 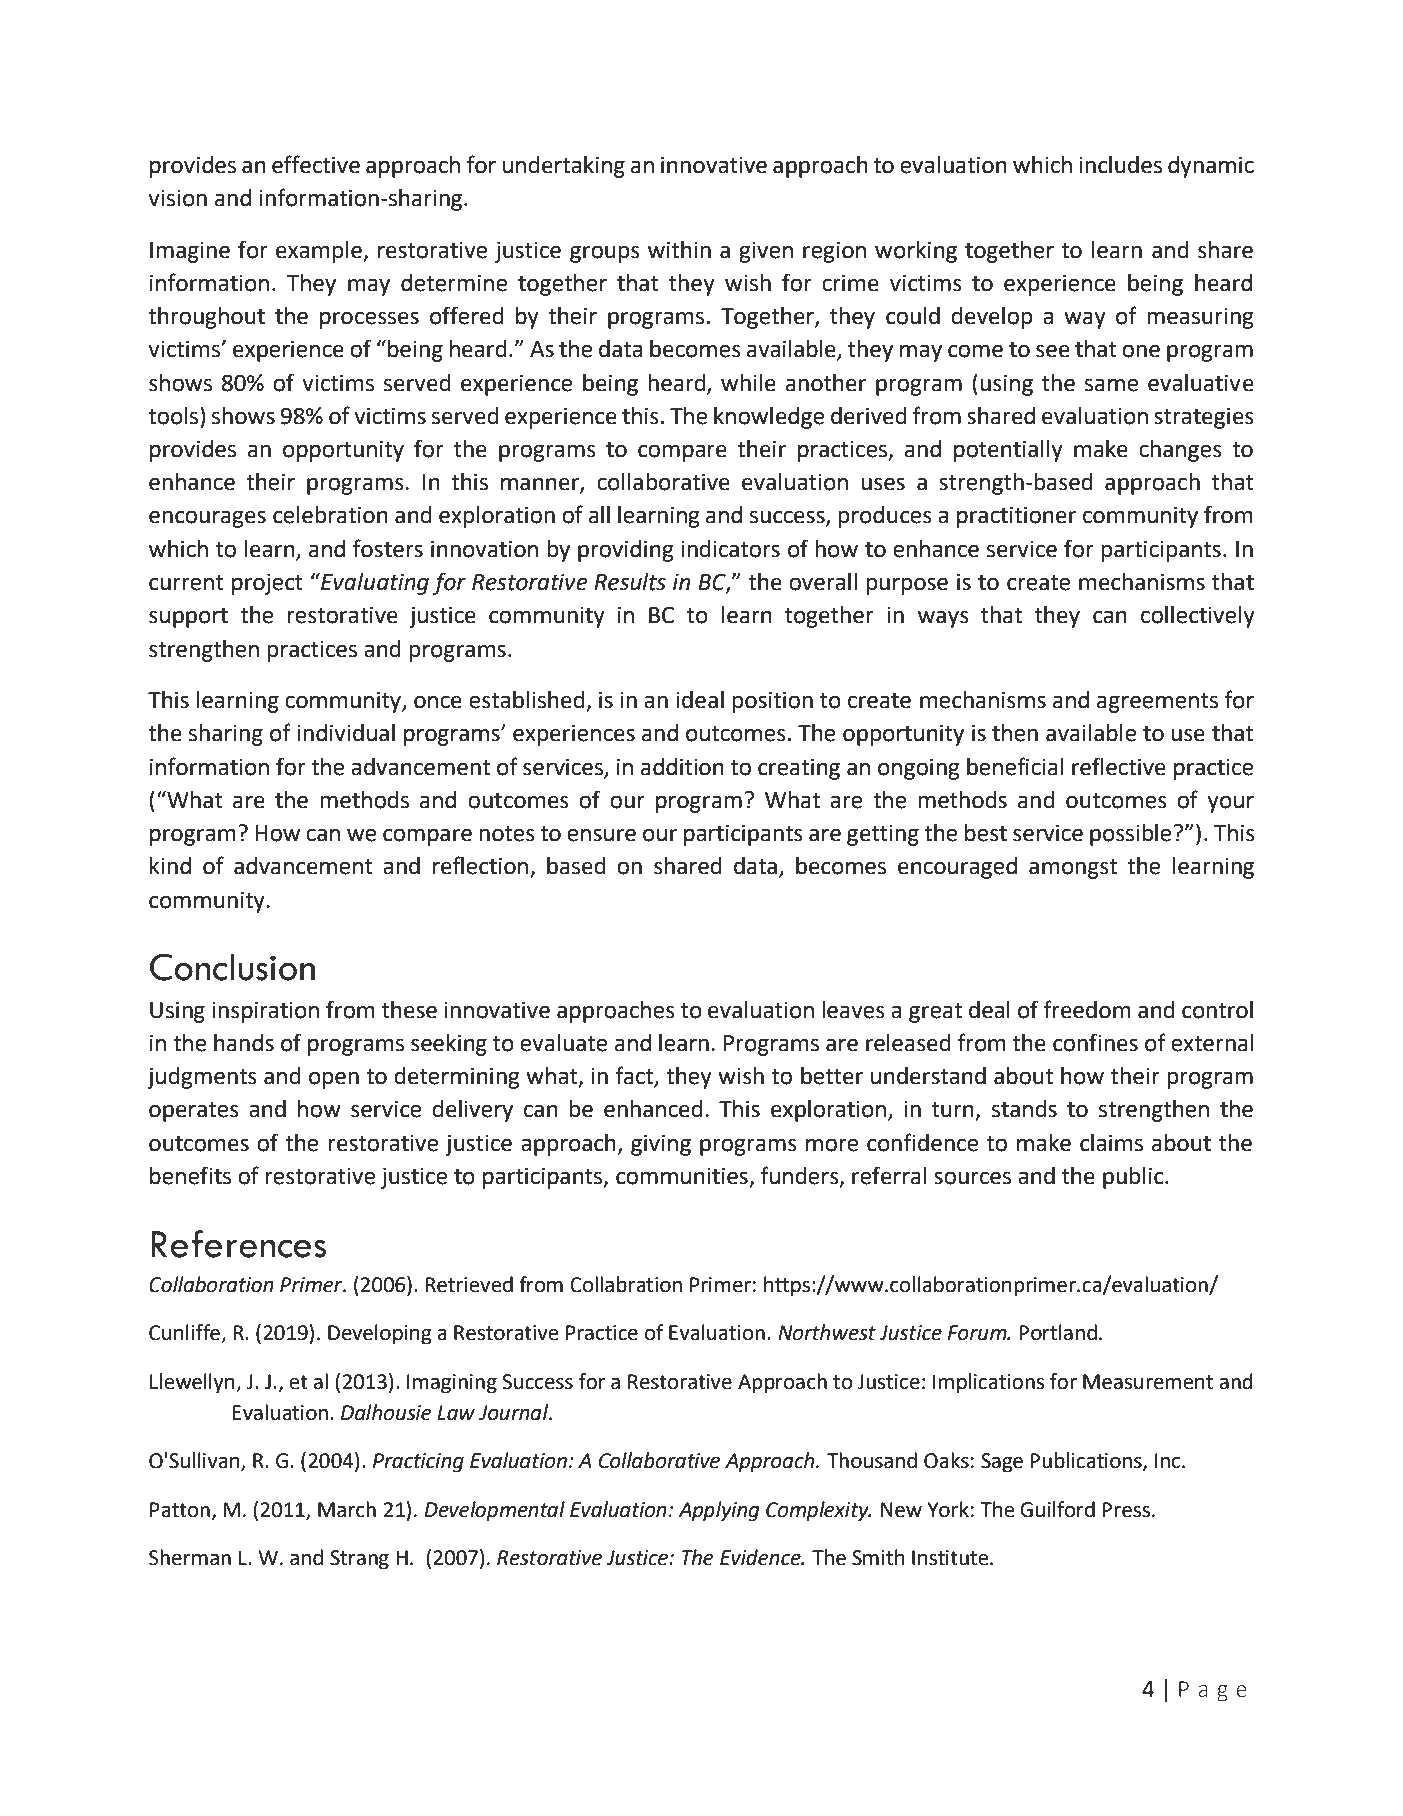 What do you see at coordinates (330, 515) in the image?
I see `celebration` at bounding box center [330, 515].
